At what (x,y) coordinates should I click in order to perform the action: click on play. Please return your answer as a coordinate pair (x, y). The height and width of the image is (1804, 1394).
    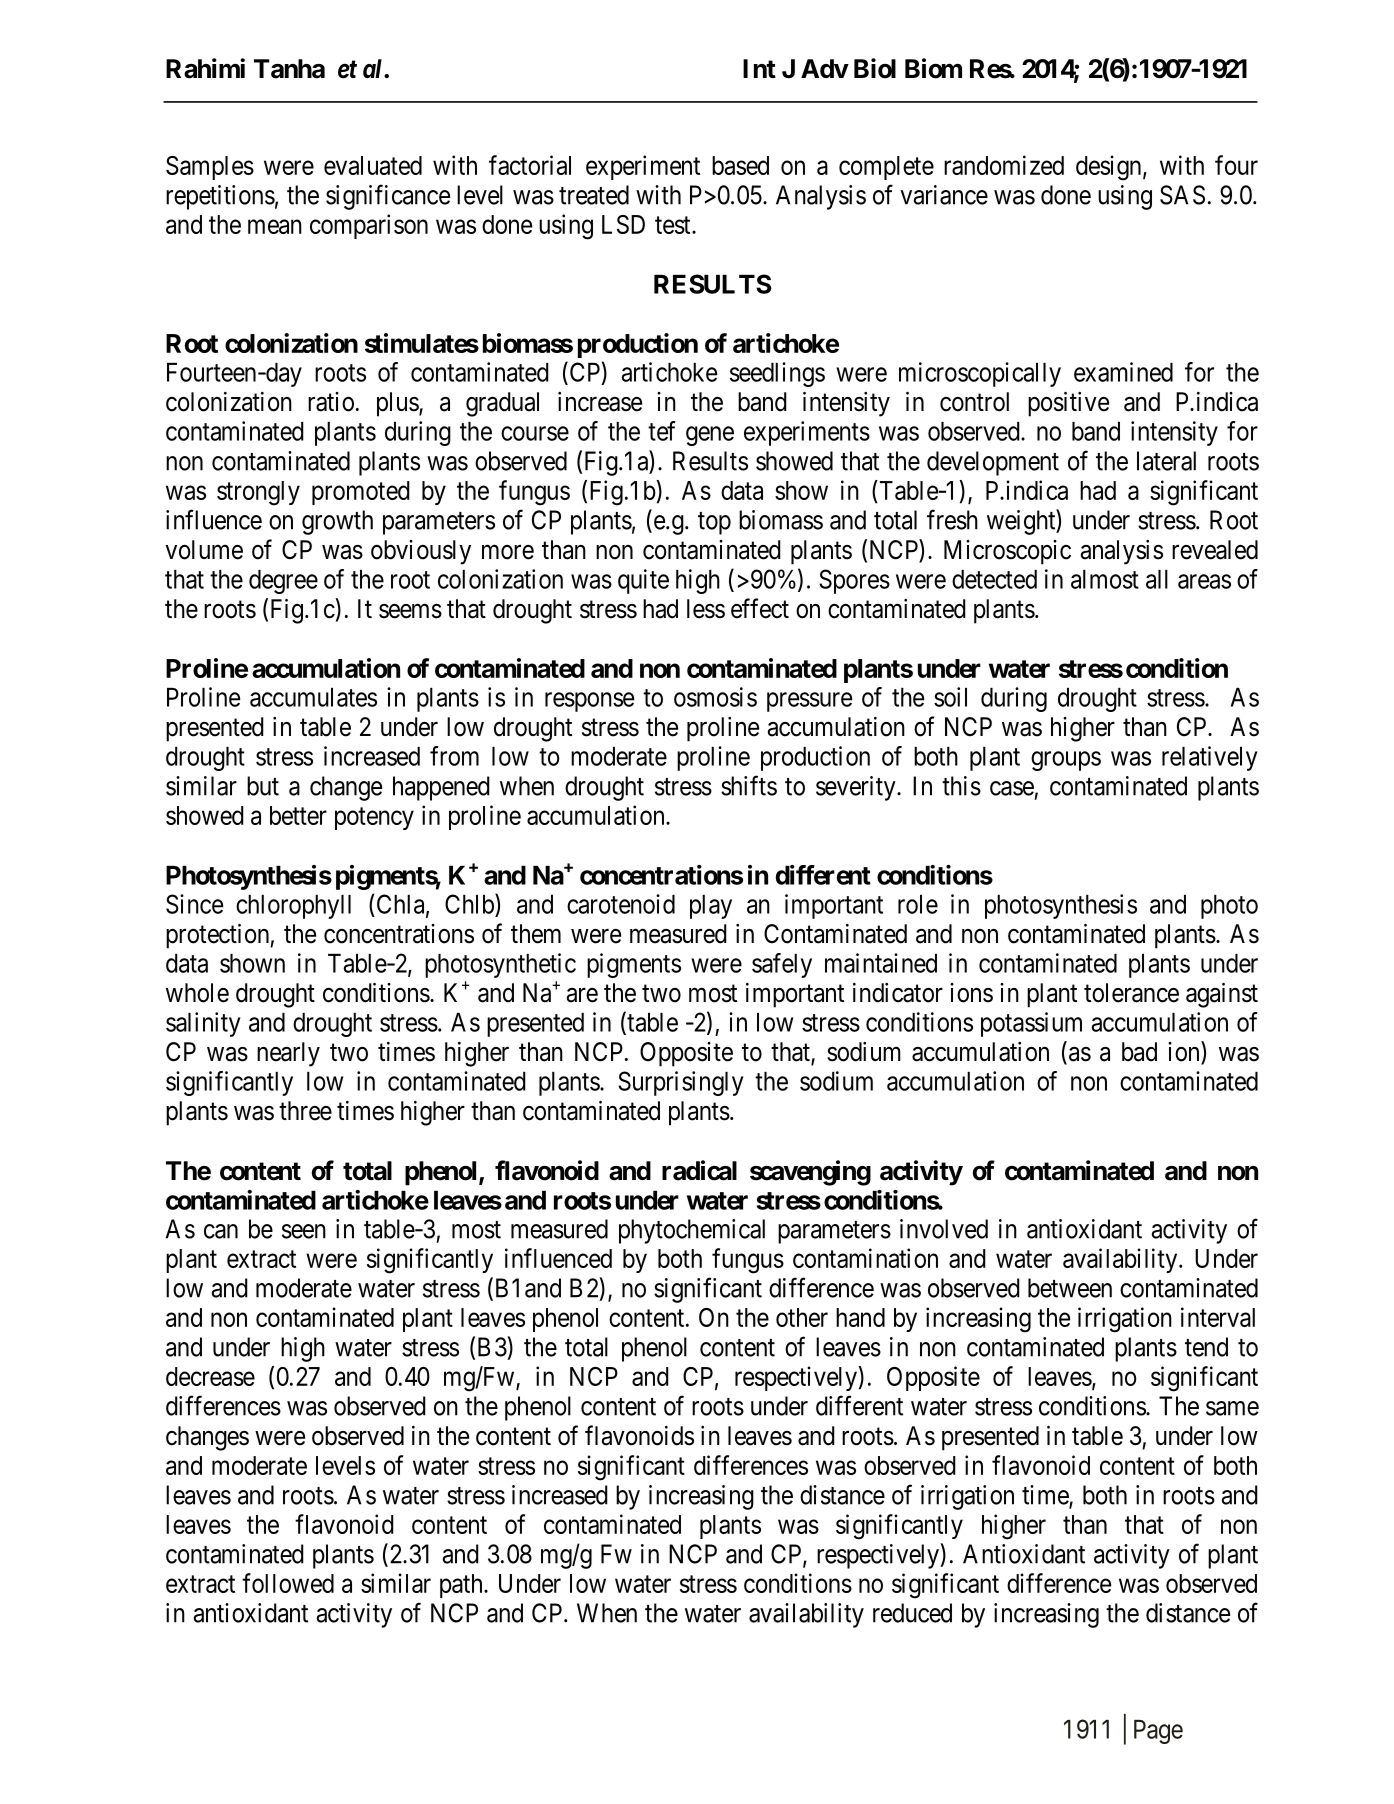
    Looking at the image, I should click on (711, 907).
